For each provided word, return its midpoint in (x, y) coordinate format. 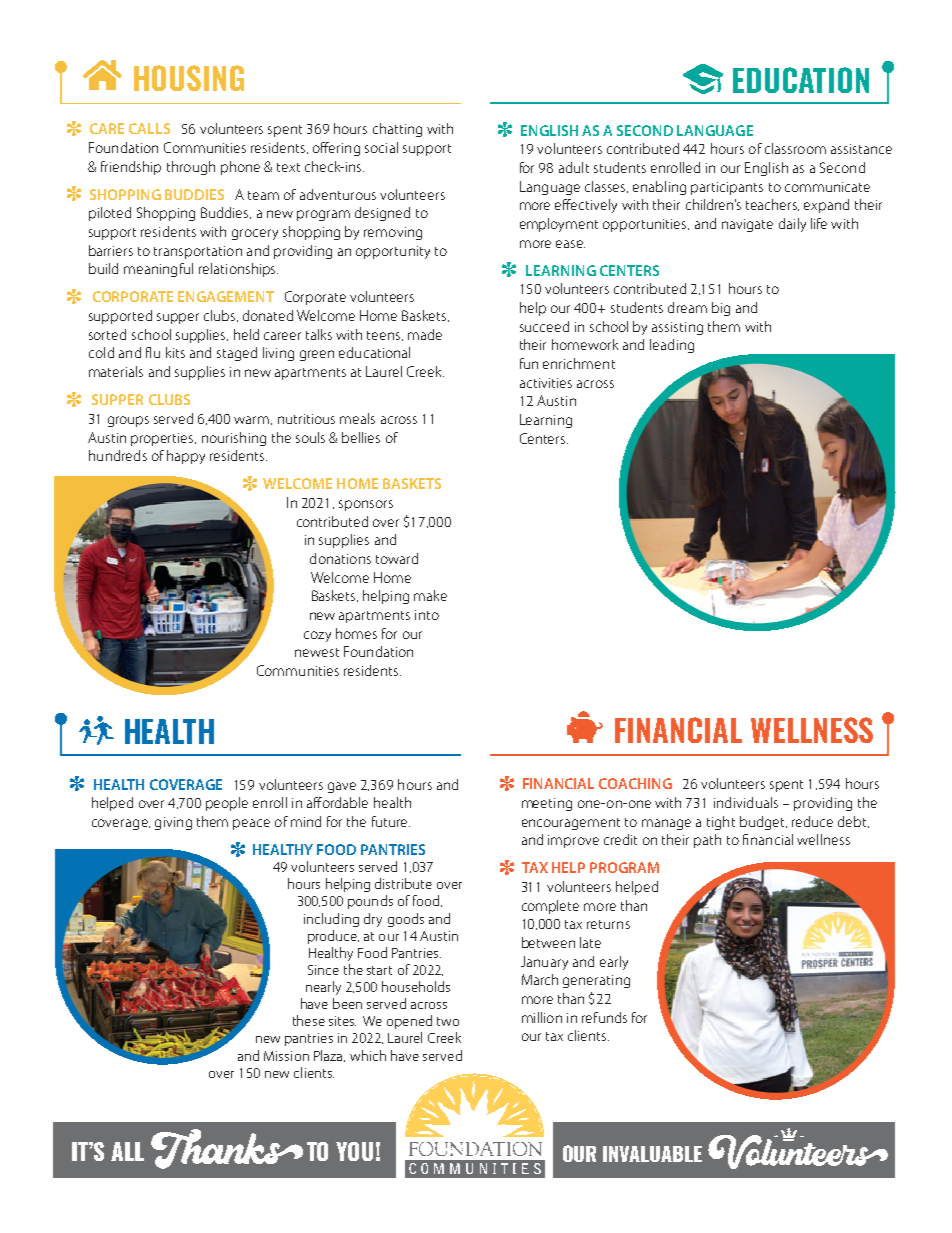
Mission (286, 1056)
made (425, 334)
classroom (795, 148)
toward (397, 558)
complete (550, 907)
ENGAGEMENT (226, 296)
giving (173, 823)
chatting (397, 130)
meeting (547, 804)
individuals (746, 802)
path (707, 841)
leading (672, 346)
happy (186, 457)
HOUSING (189, 78)
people (227, 804)
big (721, 309)
